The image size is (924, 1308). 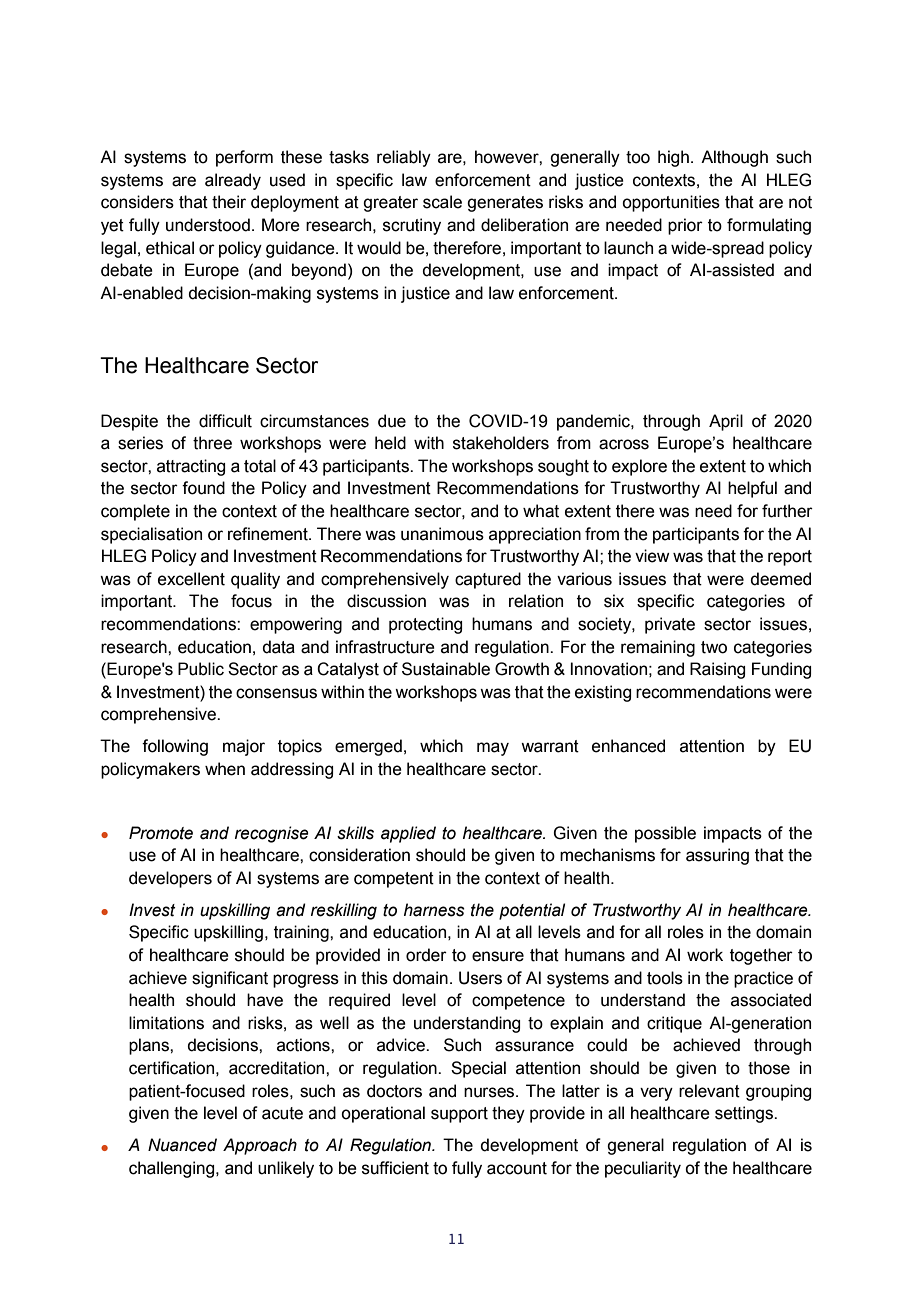 I want to click on Nuanced, so click(x=182, y=1145).
